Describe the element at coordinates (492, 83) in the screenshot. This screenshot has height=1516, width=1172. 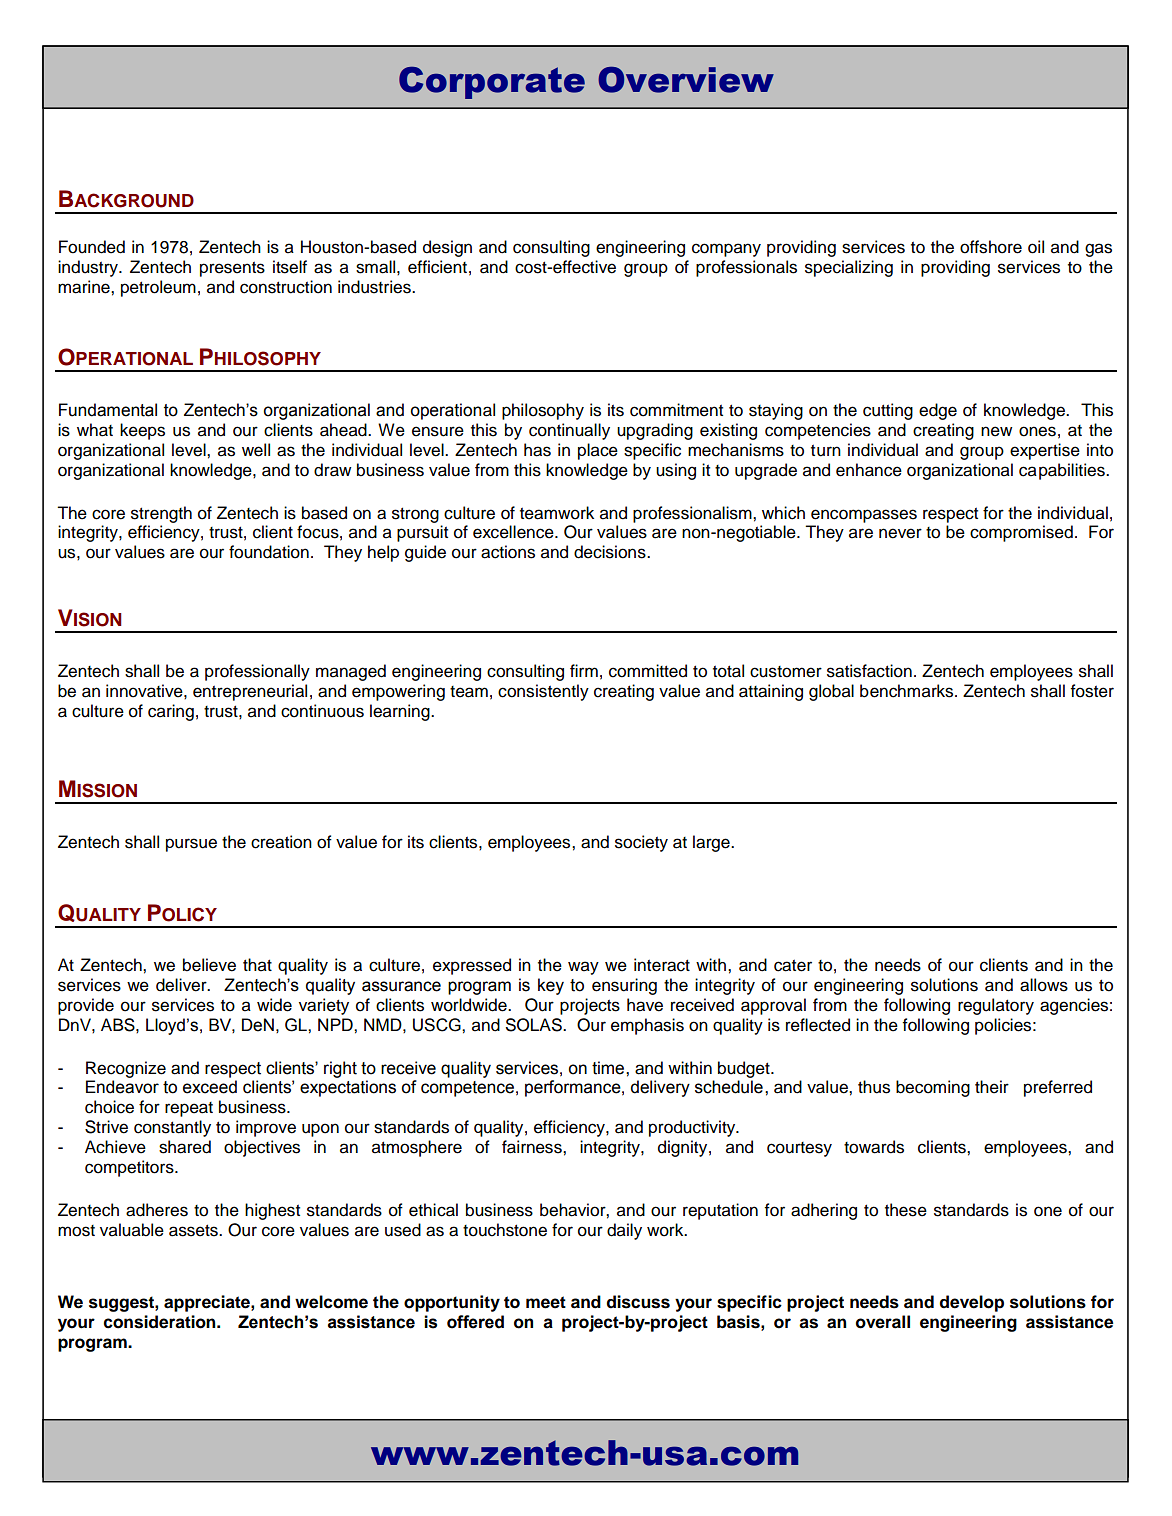
I see `Corporate` at that location.
